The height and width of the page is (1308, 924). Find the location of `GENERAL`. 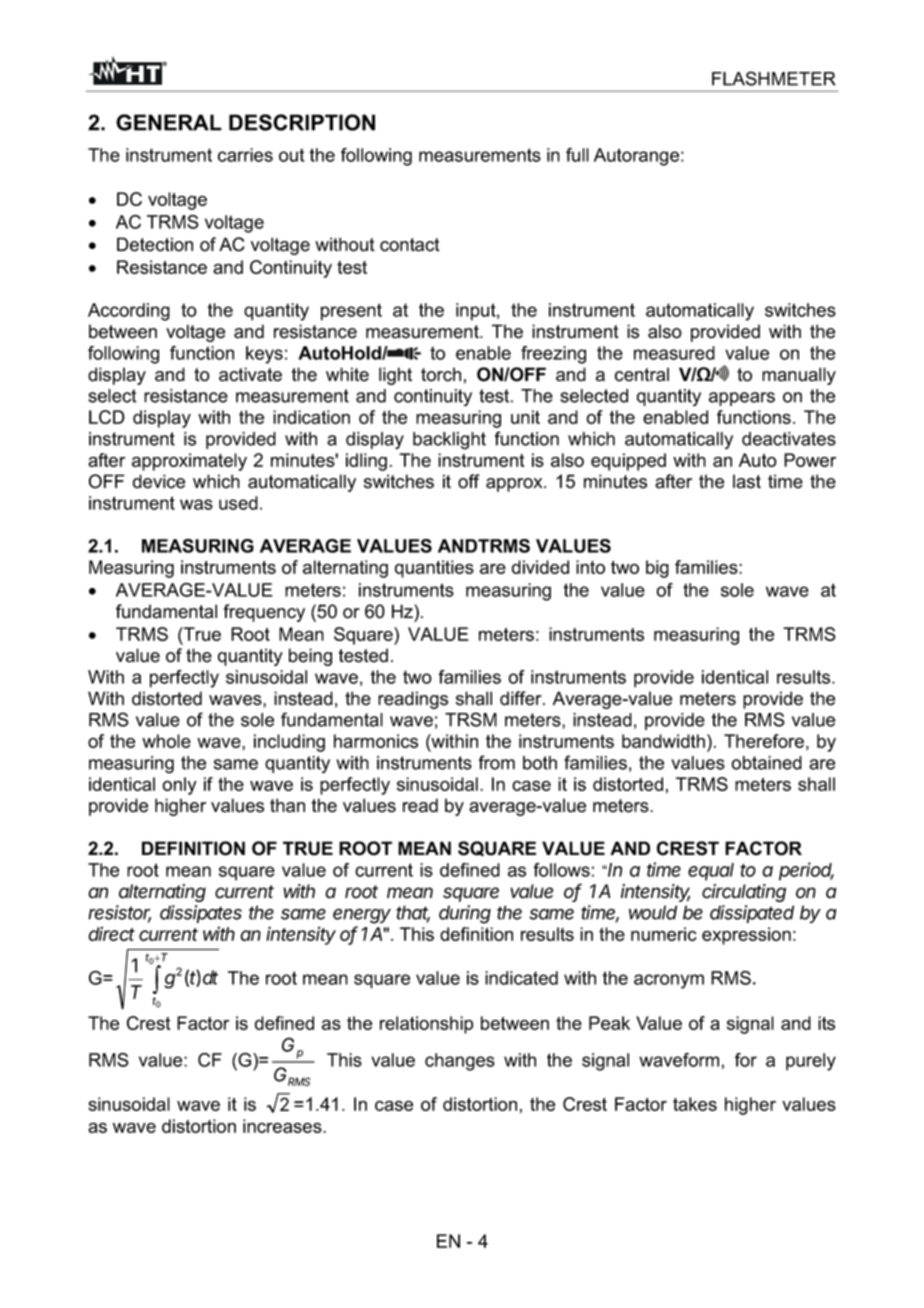

GENERAL is located at coordinates (169, 122).
